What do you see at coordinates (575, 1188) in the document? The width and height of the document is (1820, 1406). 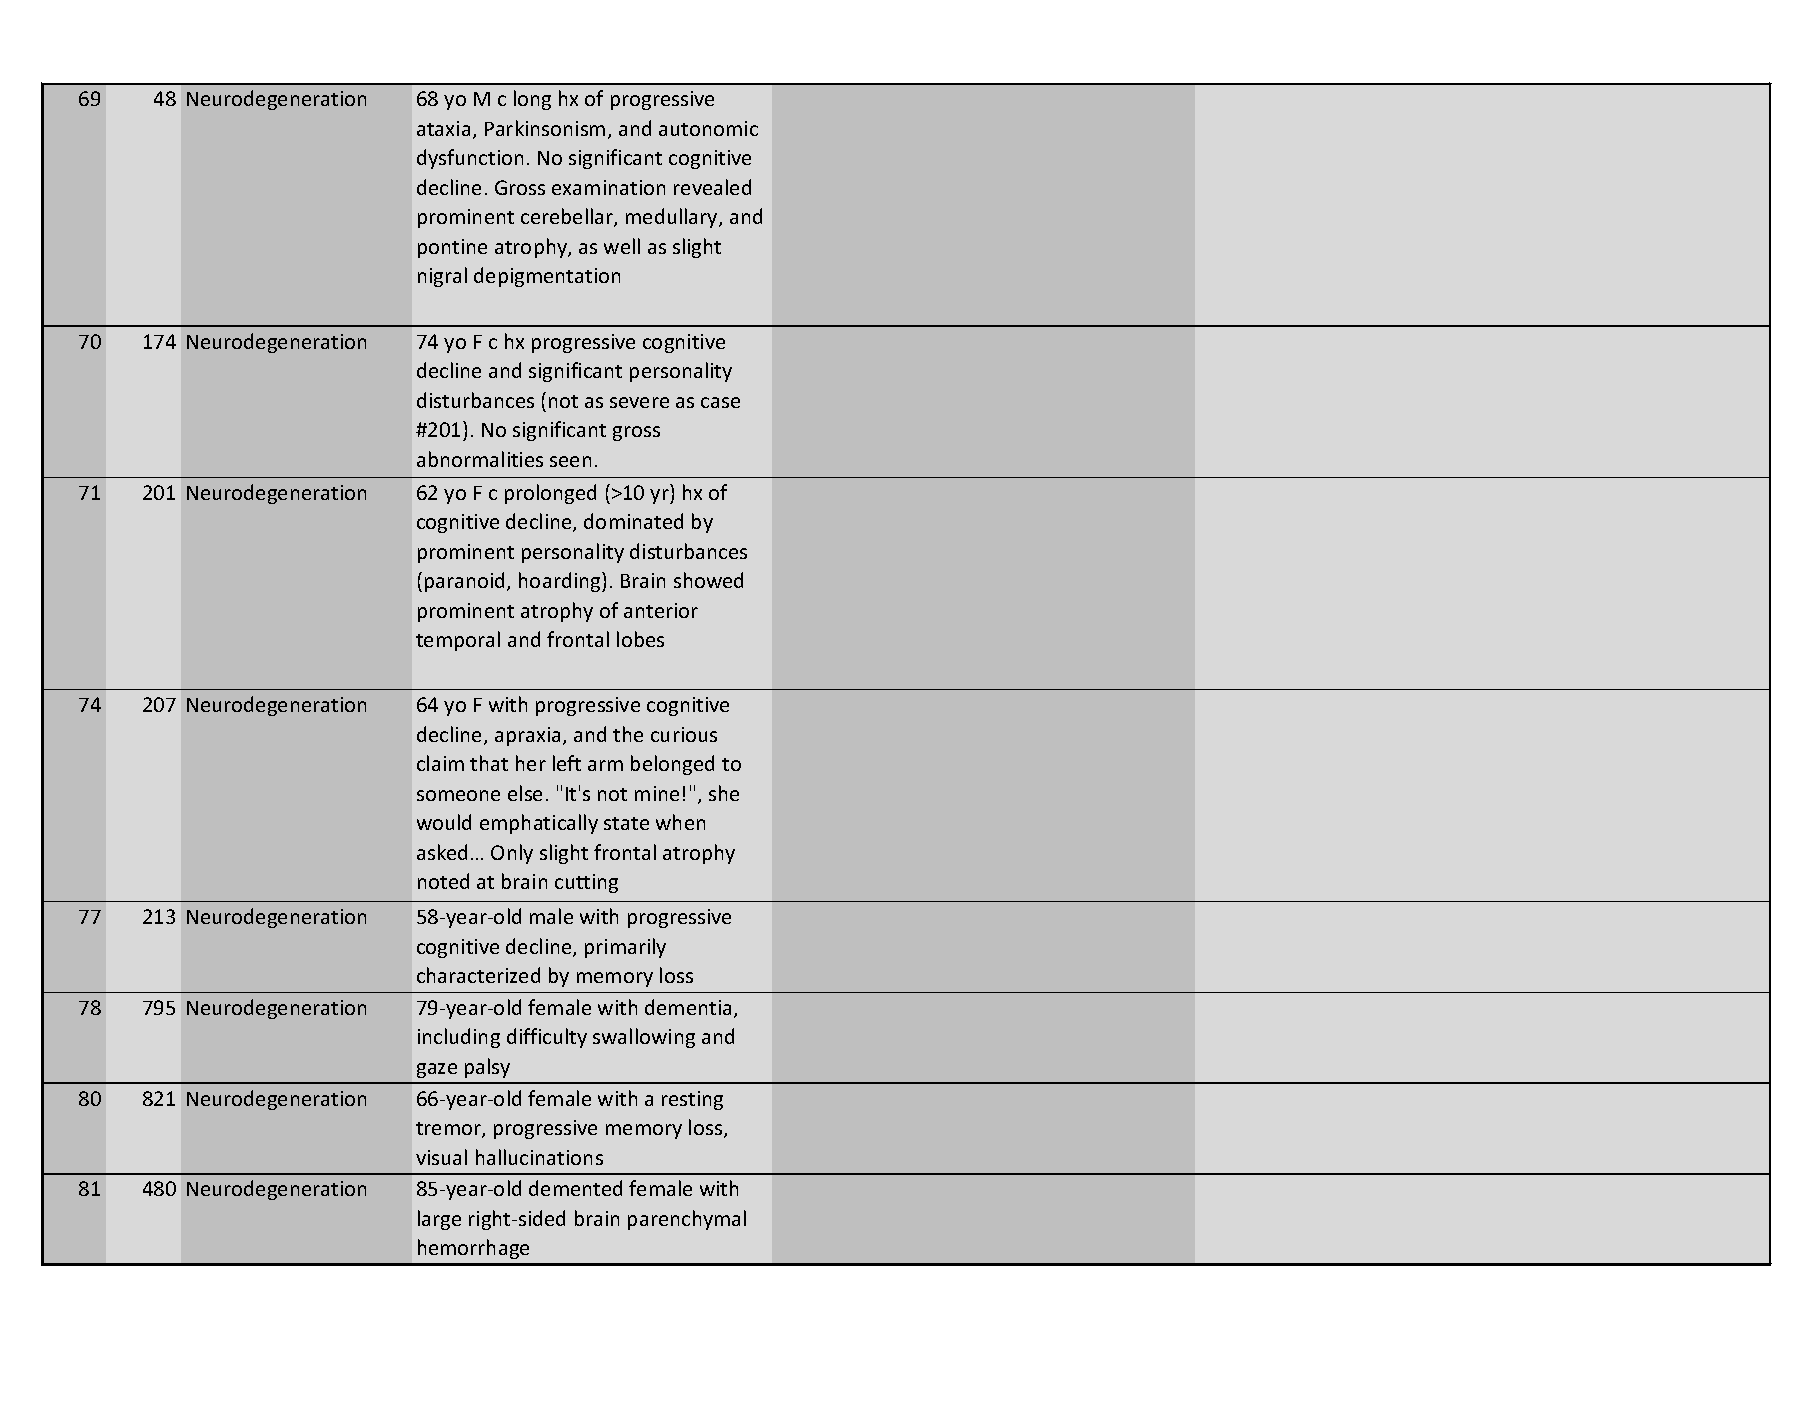 I see `demented` at bounding box center [575, 1188].
